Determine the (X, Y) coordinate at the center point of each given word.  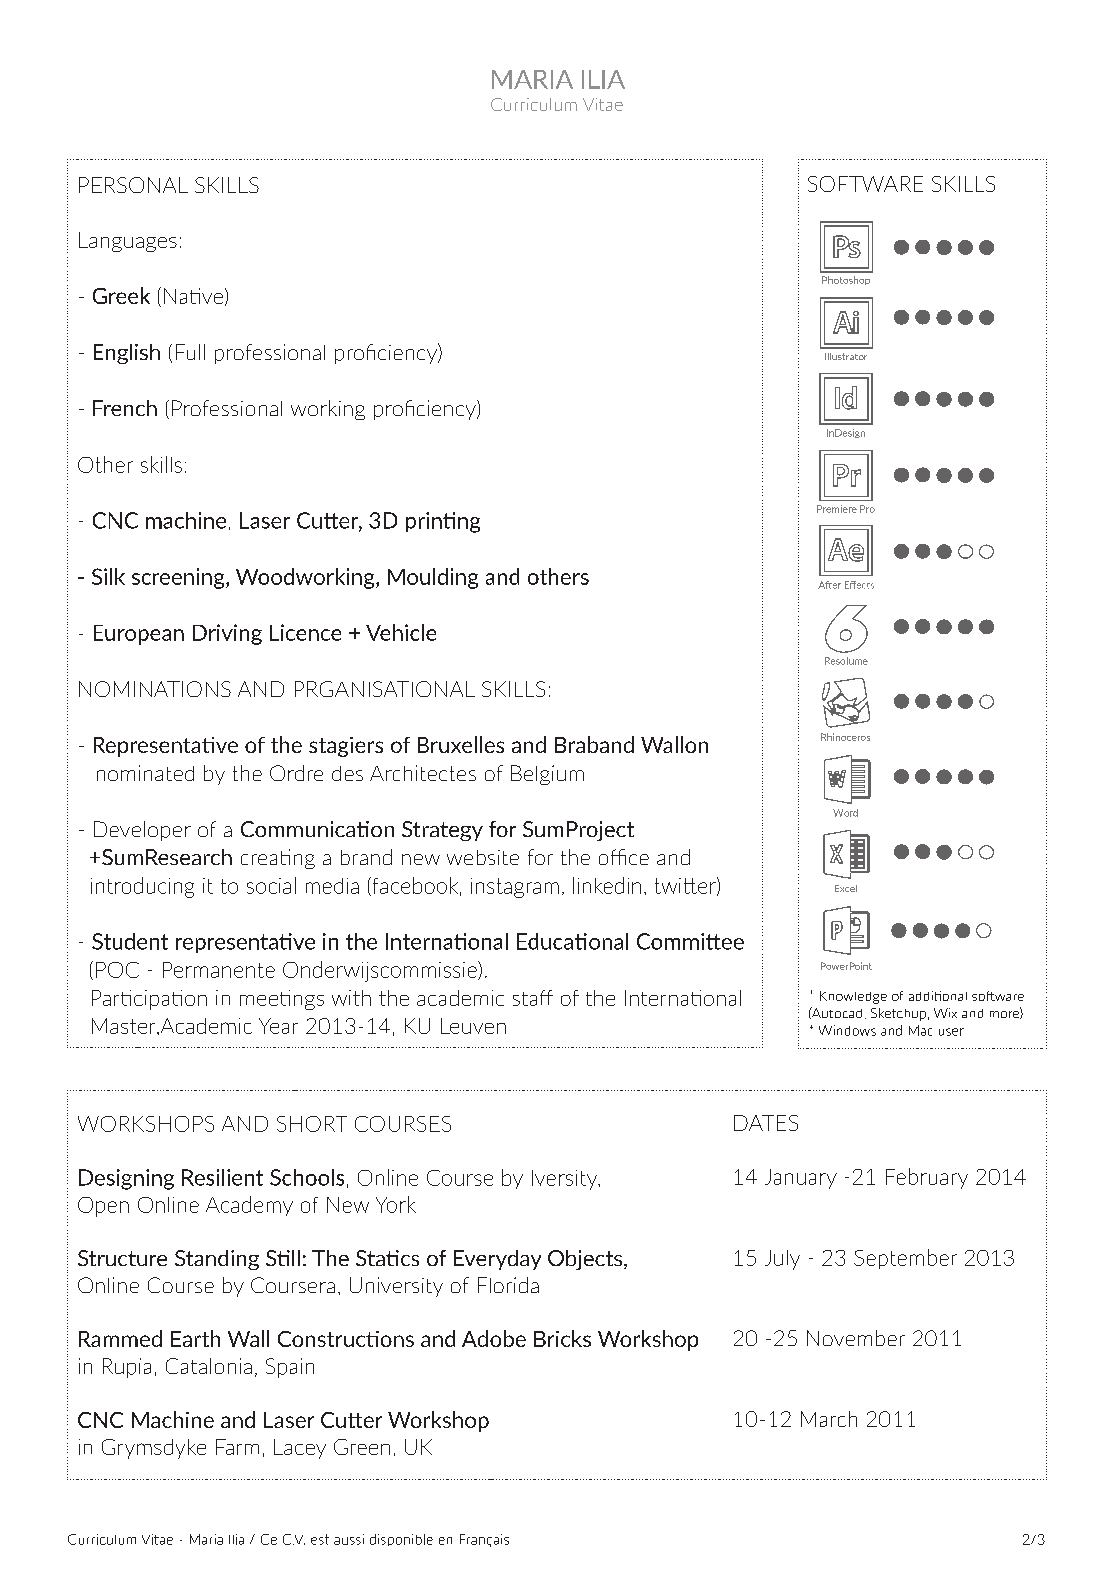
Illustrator (846, 356)
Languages (128, 242)
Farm (237, 1447)
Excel (846, 888)
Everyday (497, 1260)
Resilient (222, 1177)
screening (179, 578)
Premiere (837, 509)
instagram (515, 888)
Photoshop (846, 280)
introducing (142, 887)
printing (443, 522)
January (801, 1179)
